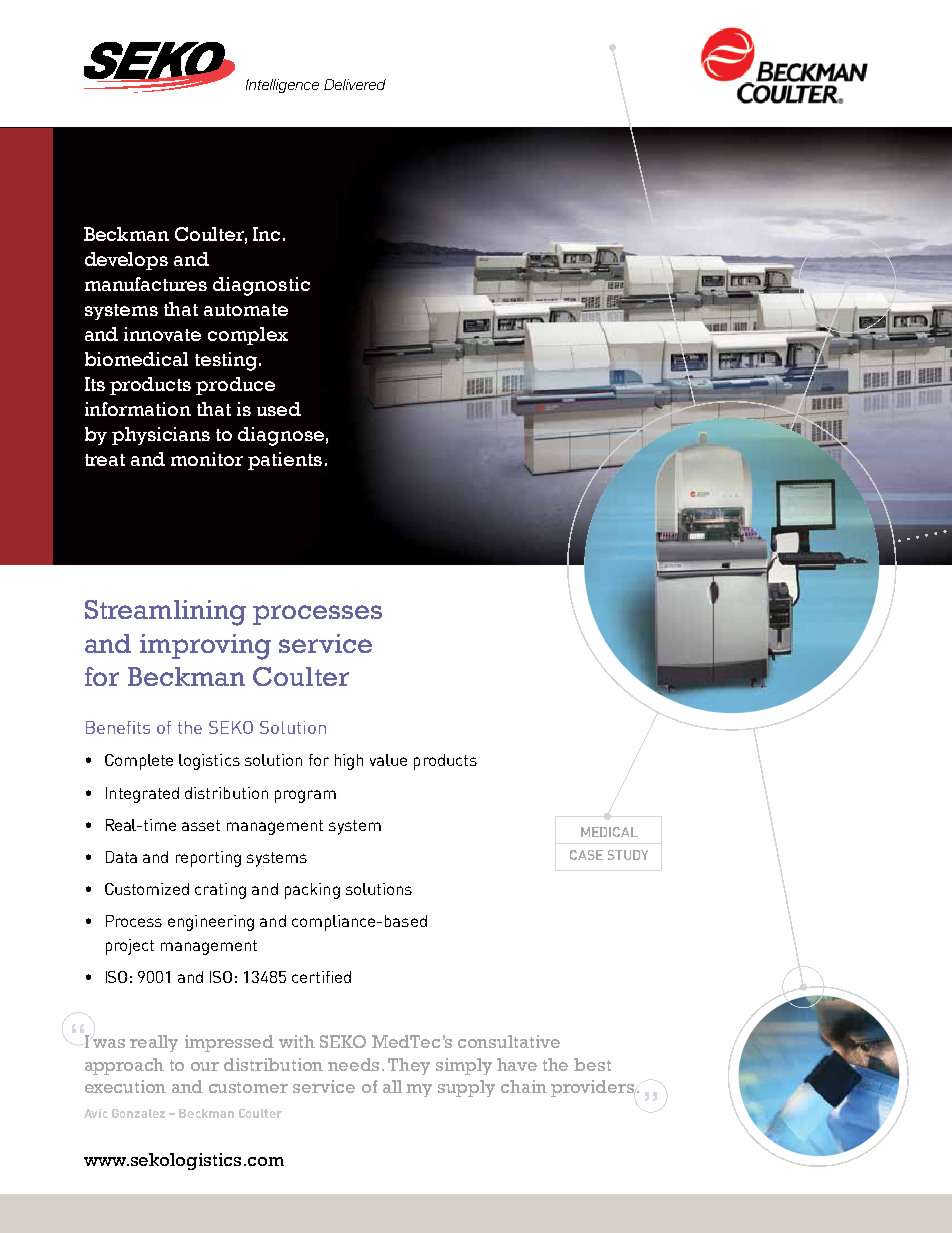 This screenshot has width=952, height=1233. Describe the element at coordinates (266, 234) in the screenshot. I see `Inc` at that location.
